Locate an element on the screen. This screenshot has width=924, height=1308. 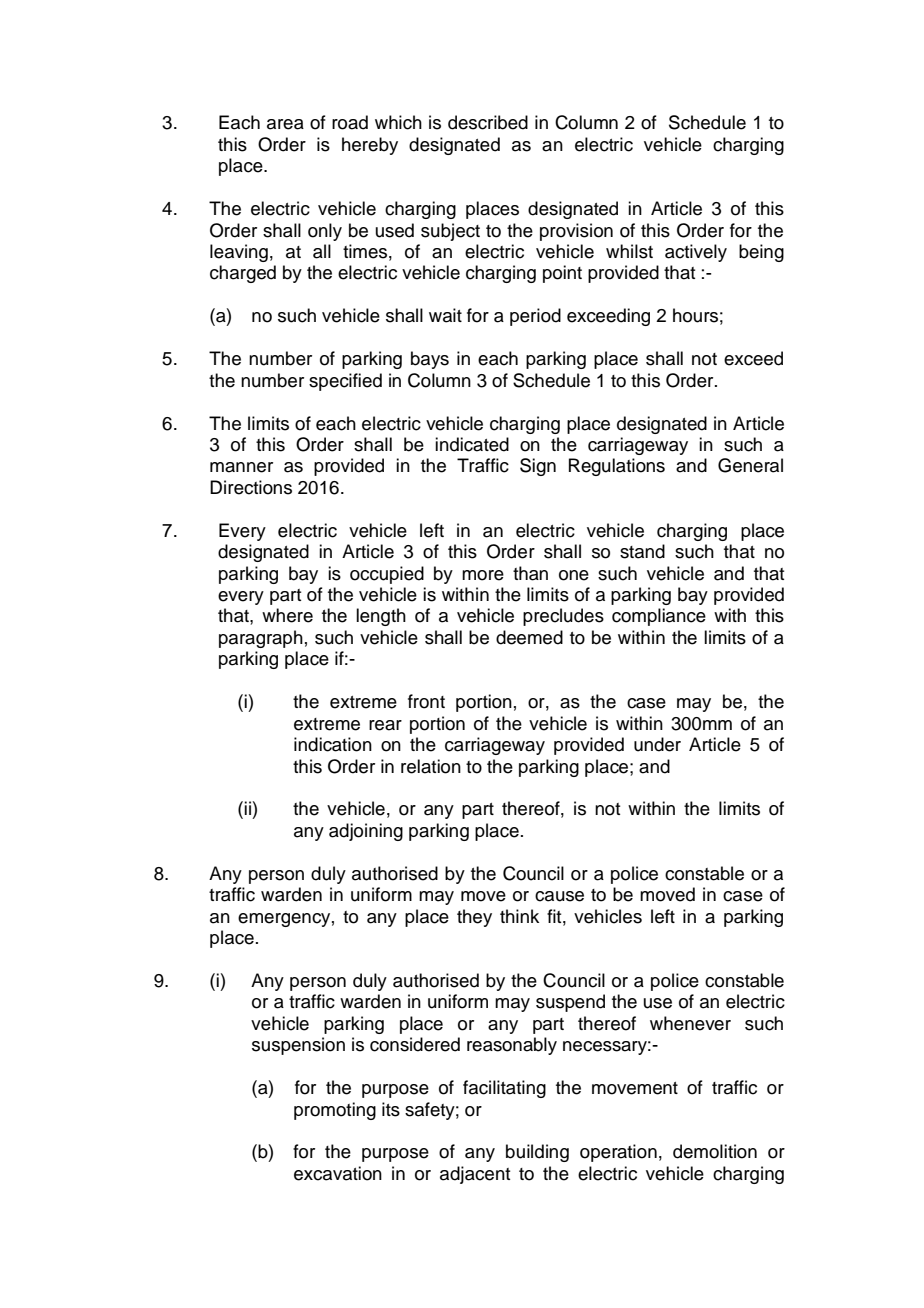
area is located at coordinates (285, 124).
